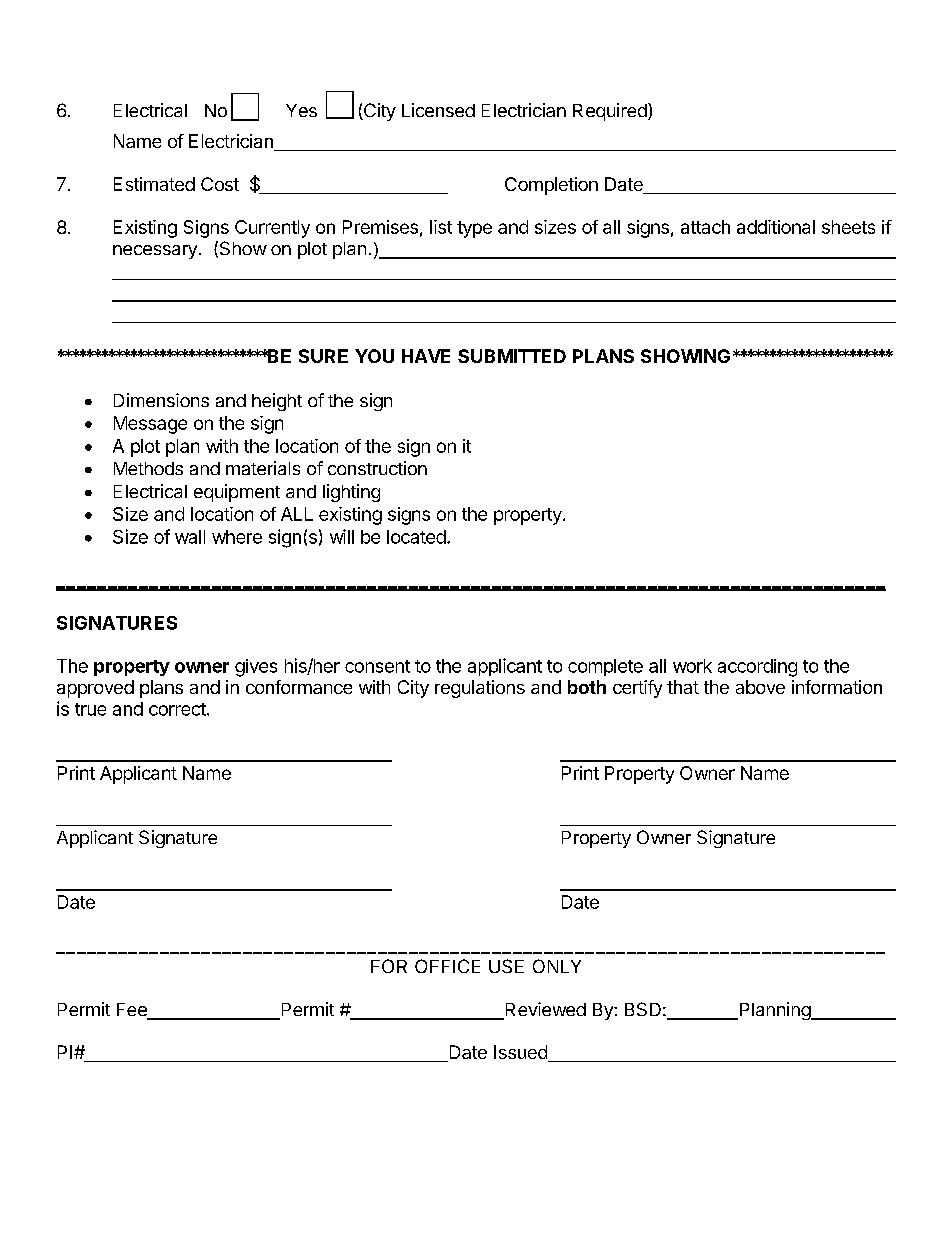  Describe the element at coordinates (776, 227) in the screenshot. I see `additional` at that location.
